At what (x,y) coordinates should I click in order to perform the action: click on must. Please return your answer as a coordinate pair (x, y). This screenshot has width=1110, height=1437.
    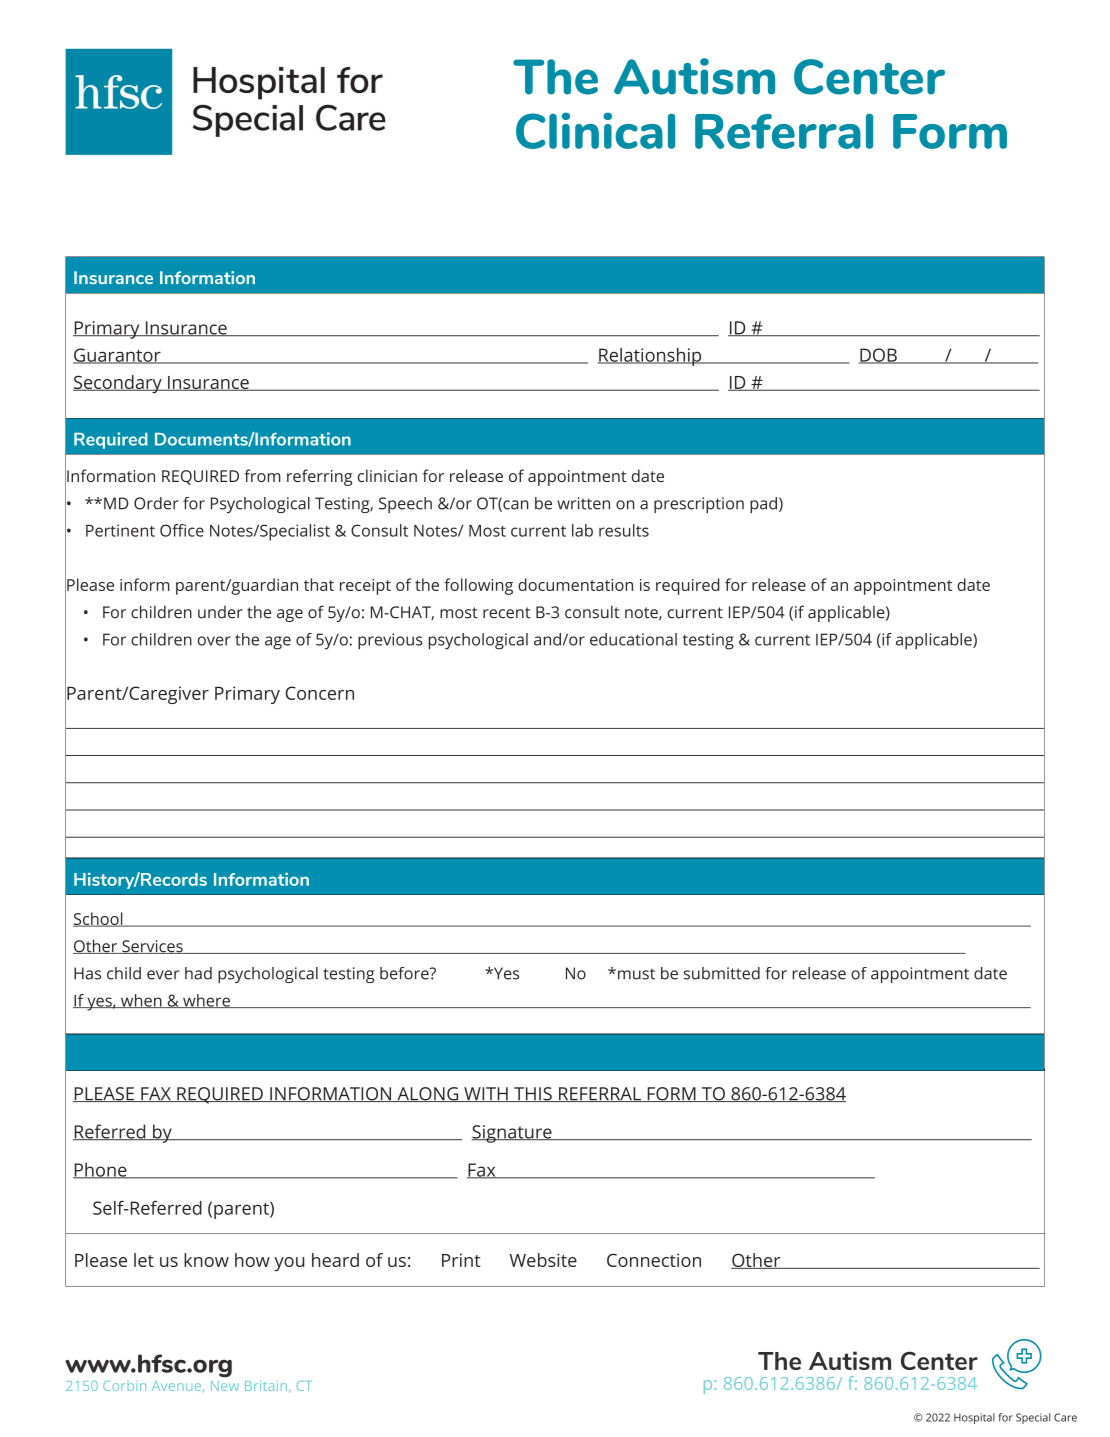
    Looking at the image, I should click on (636, 974).
